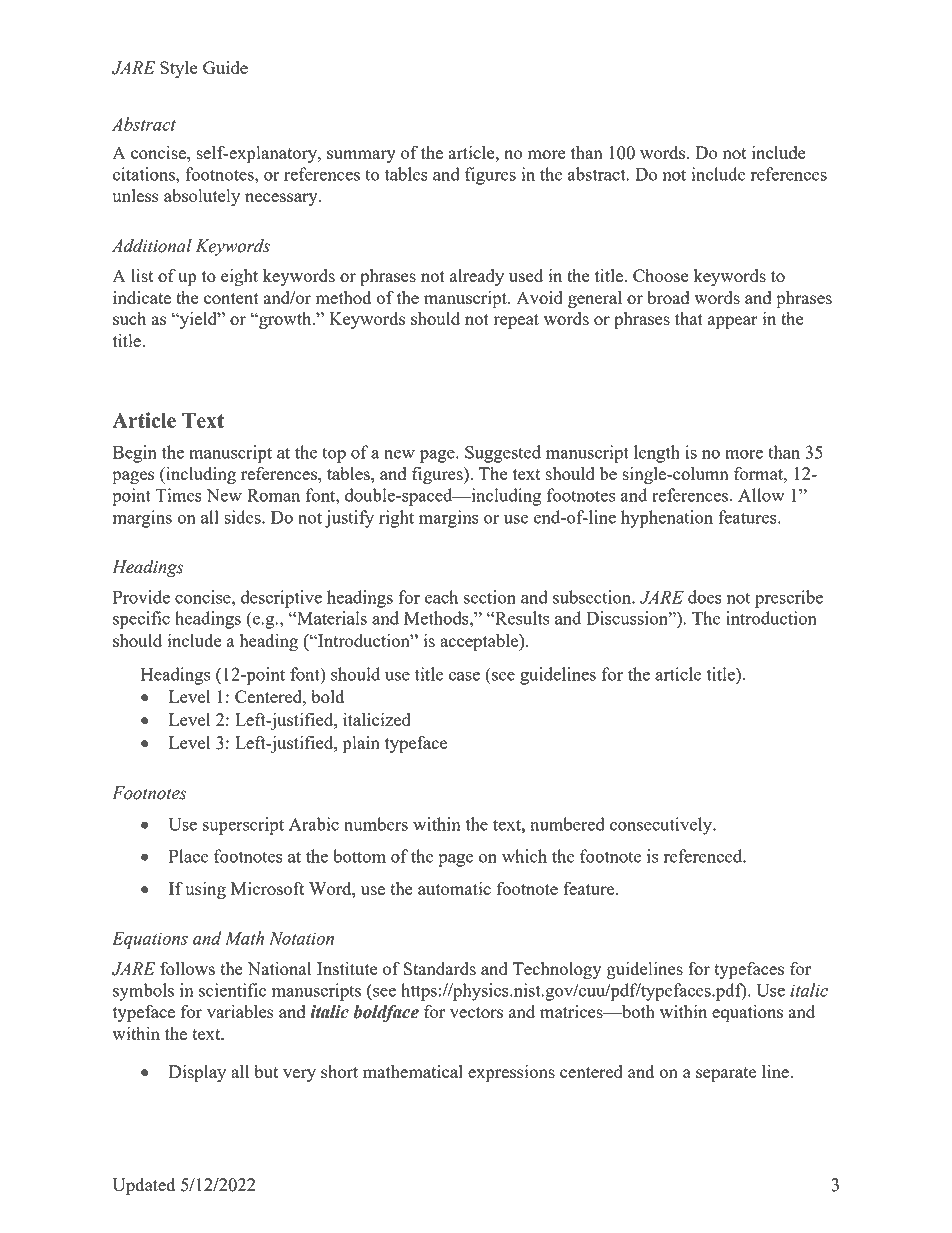 This screenshot has width=952, height=1233. Describe the element at coordinates (511, 1074) in the screenshot. I see `expressions` at that location.
